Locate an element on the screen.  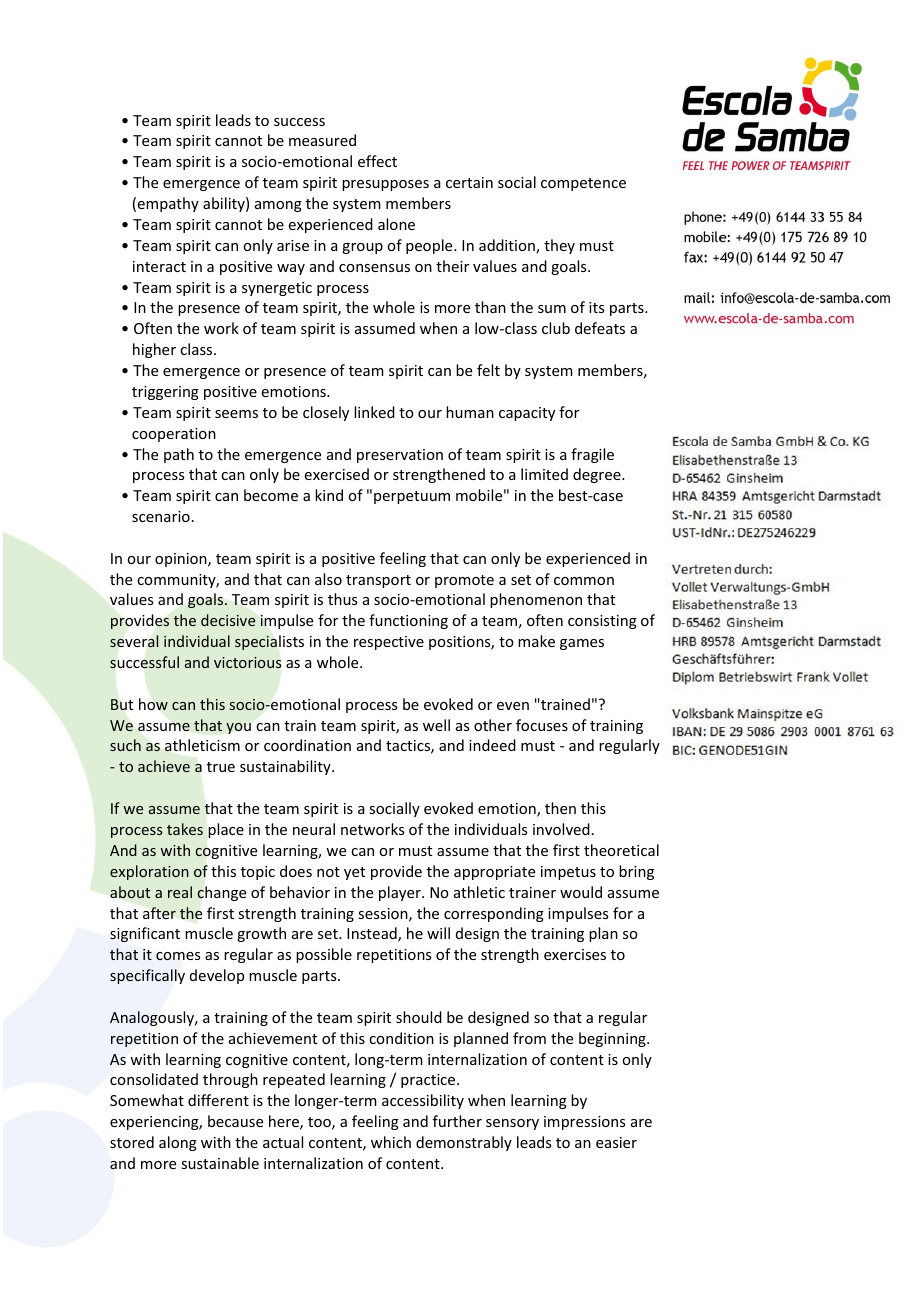
different is located at coordinates (218, 1100).
